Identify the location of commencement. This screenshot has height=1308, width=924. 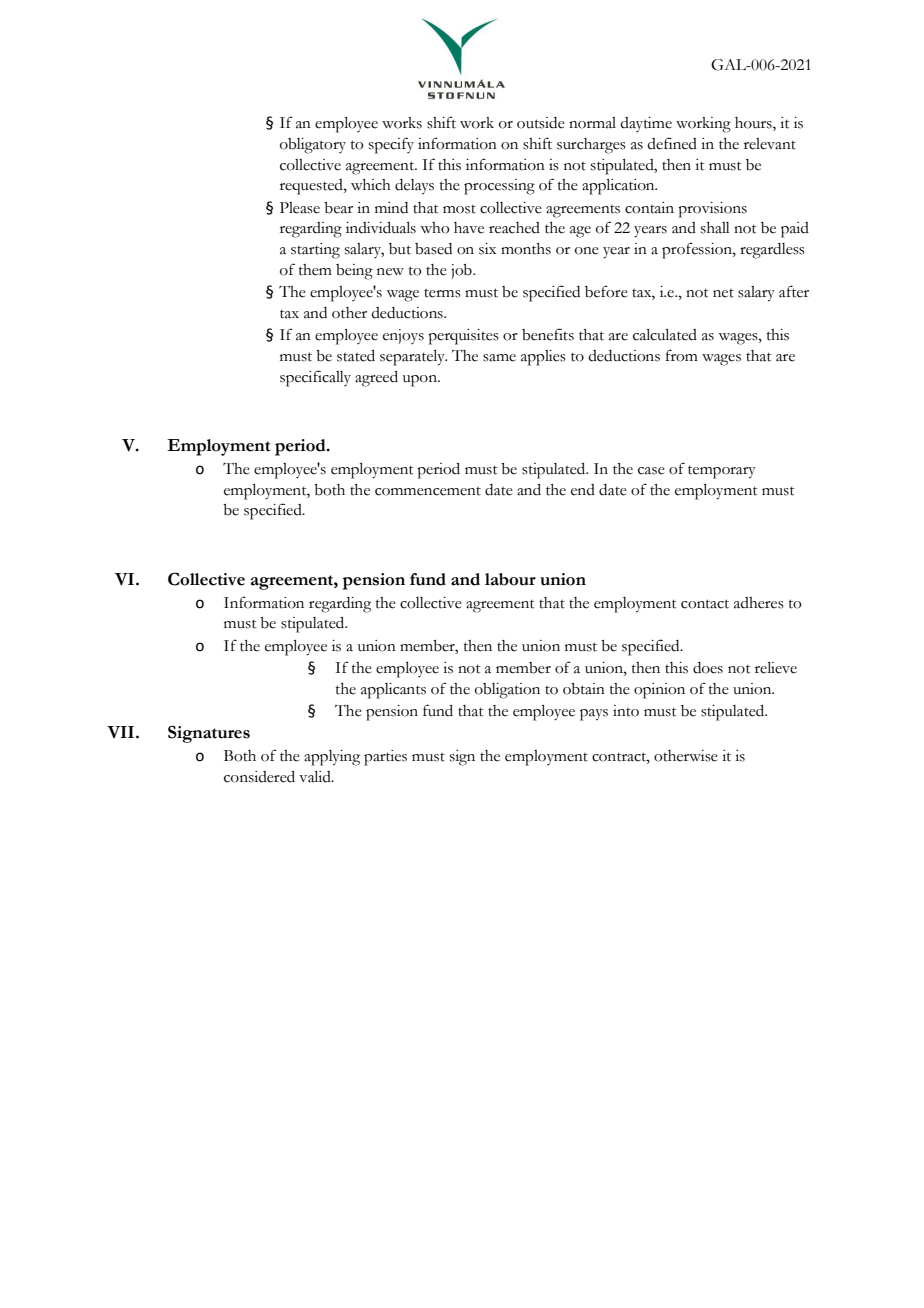
(428, 491).
